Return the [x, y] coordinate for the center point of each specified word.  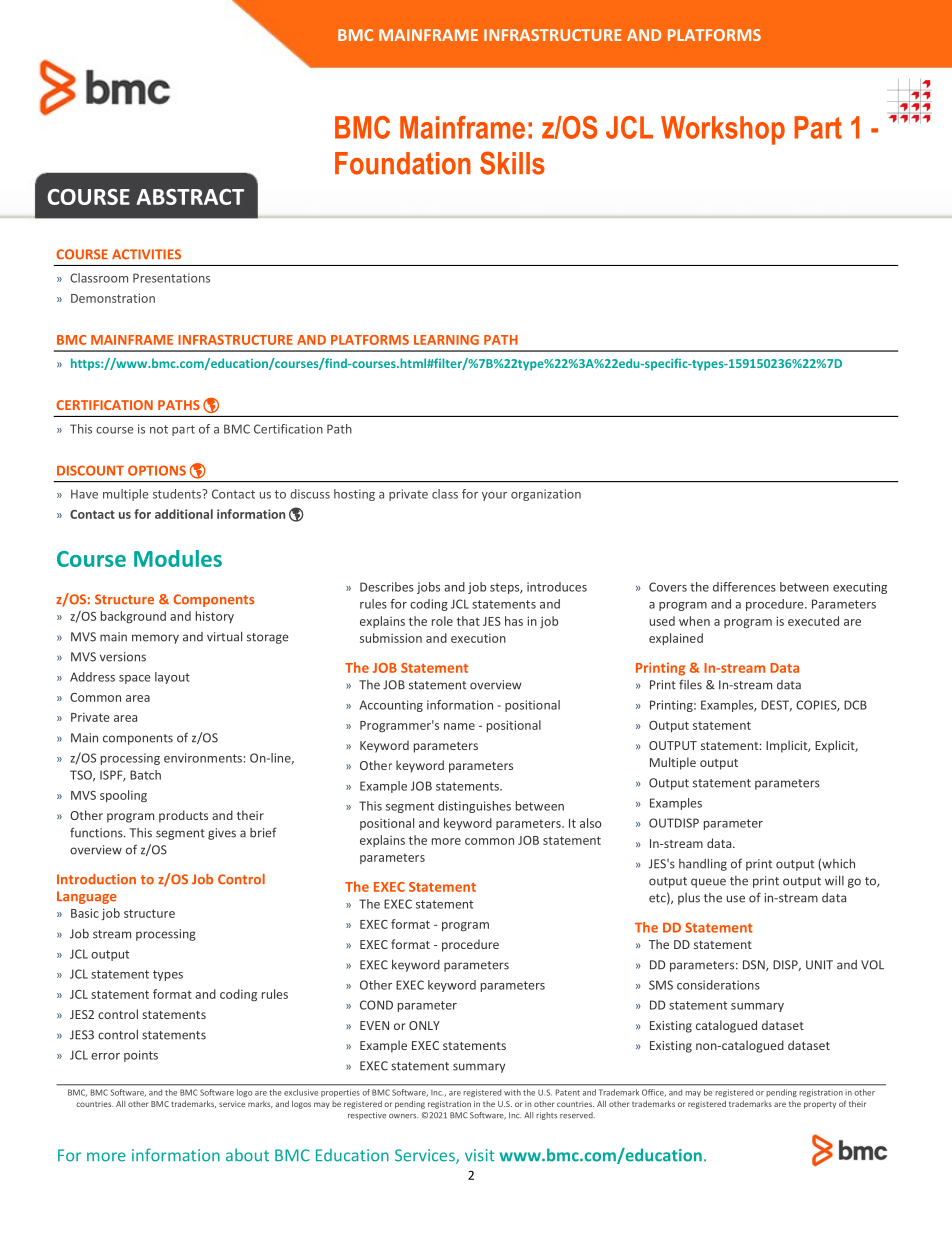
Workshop [723, 130]
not [159, 429]
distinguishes [474, 807]
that [468, 621]
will [834, 880]
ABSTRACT [190, 197]
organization [546, 495]
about [247, 1155]
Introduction [96, 879]
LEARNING [446, 340]
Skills [512, 163]
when [694, 621]
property [820, 1105]
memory [155, 639]
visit [480, 1155]
